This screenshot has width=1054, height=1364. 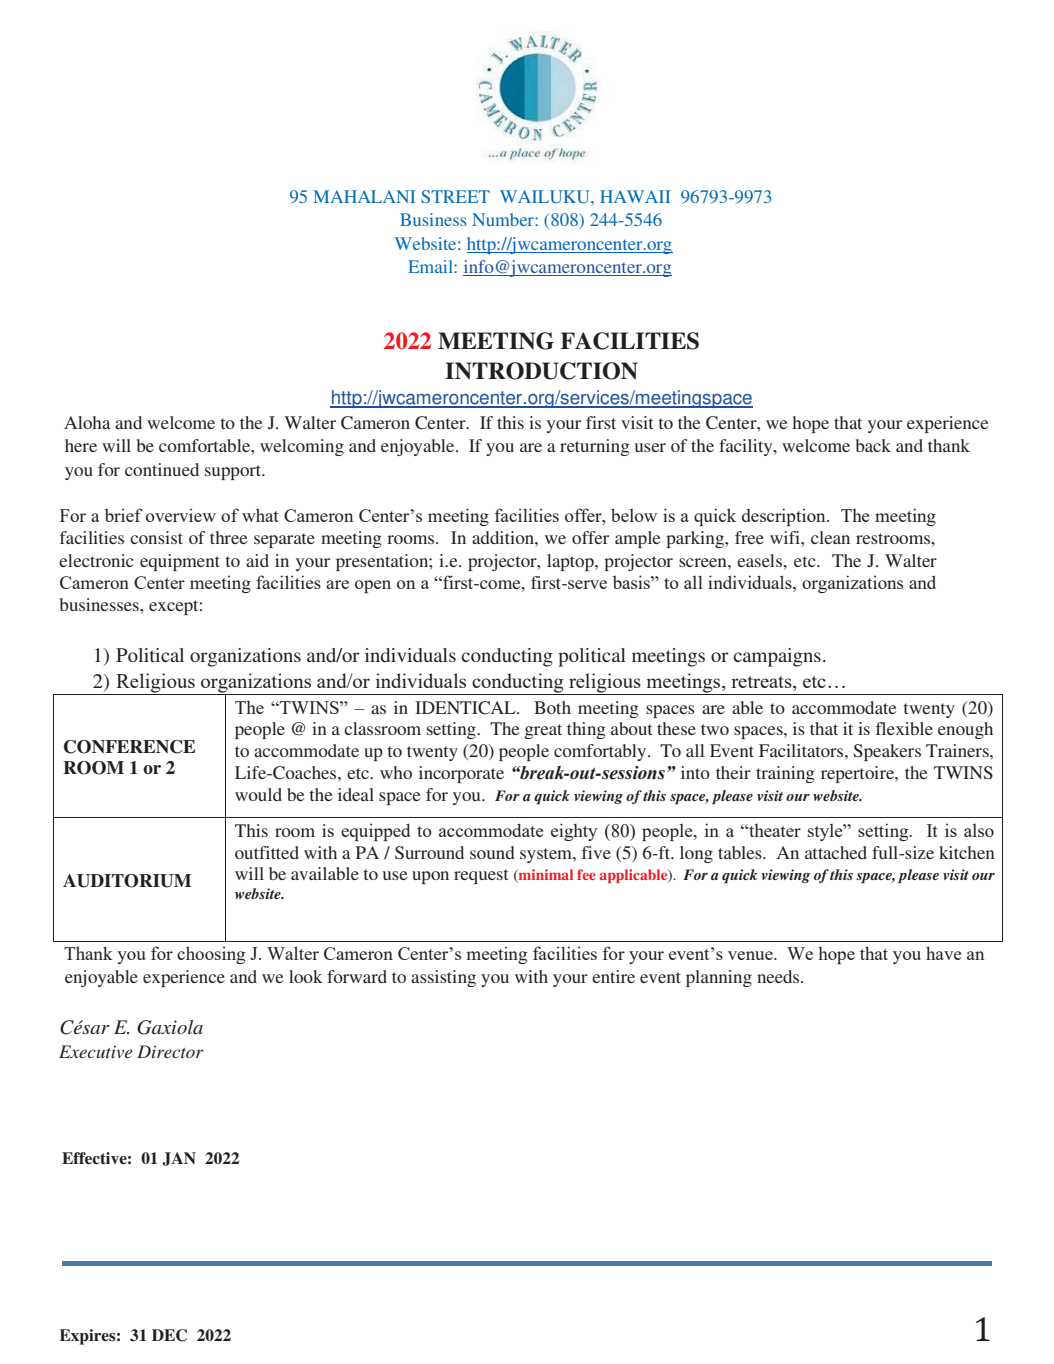 I want to click on returning, so click(x=595, y=447).
